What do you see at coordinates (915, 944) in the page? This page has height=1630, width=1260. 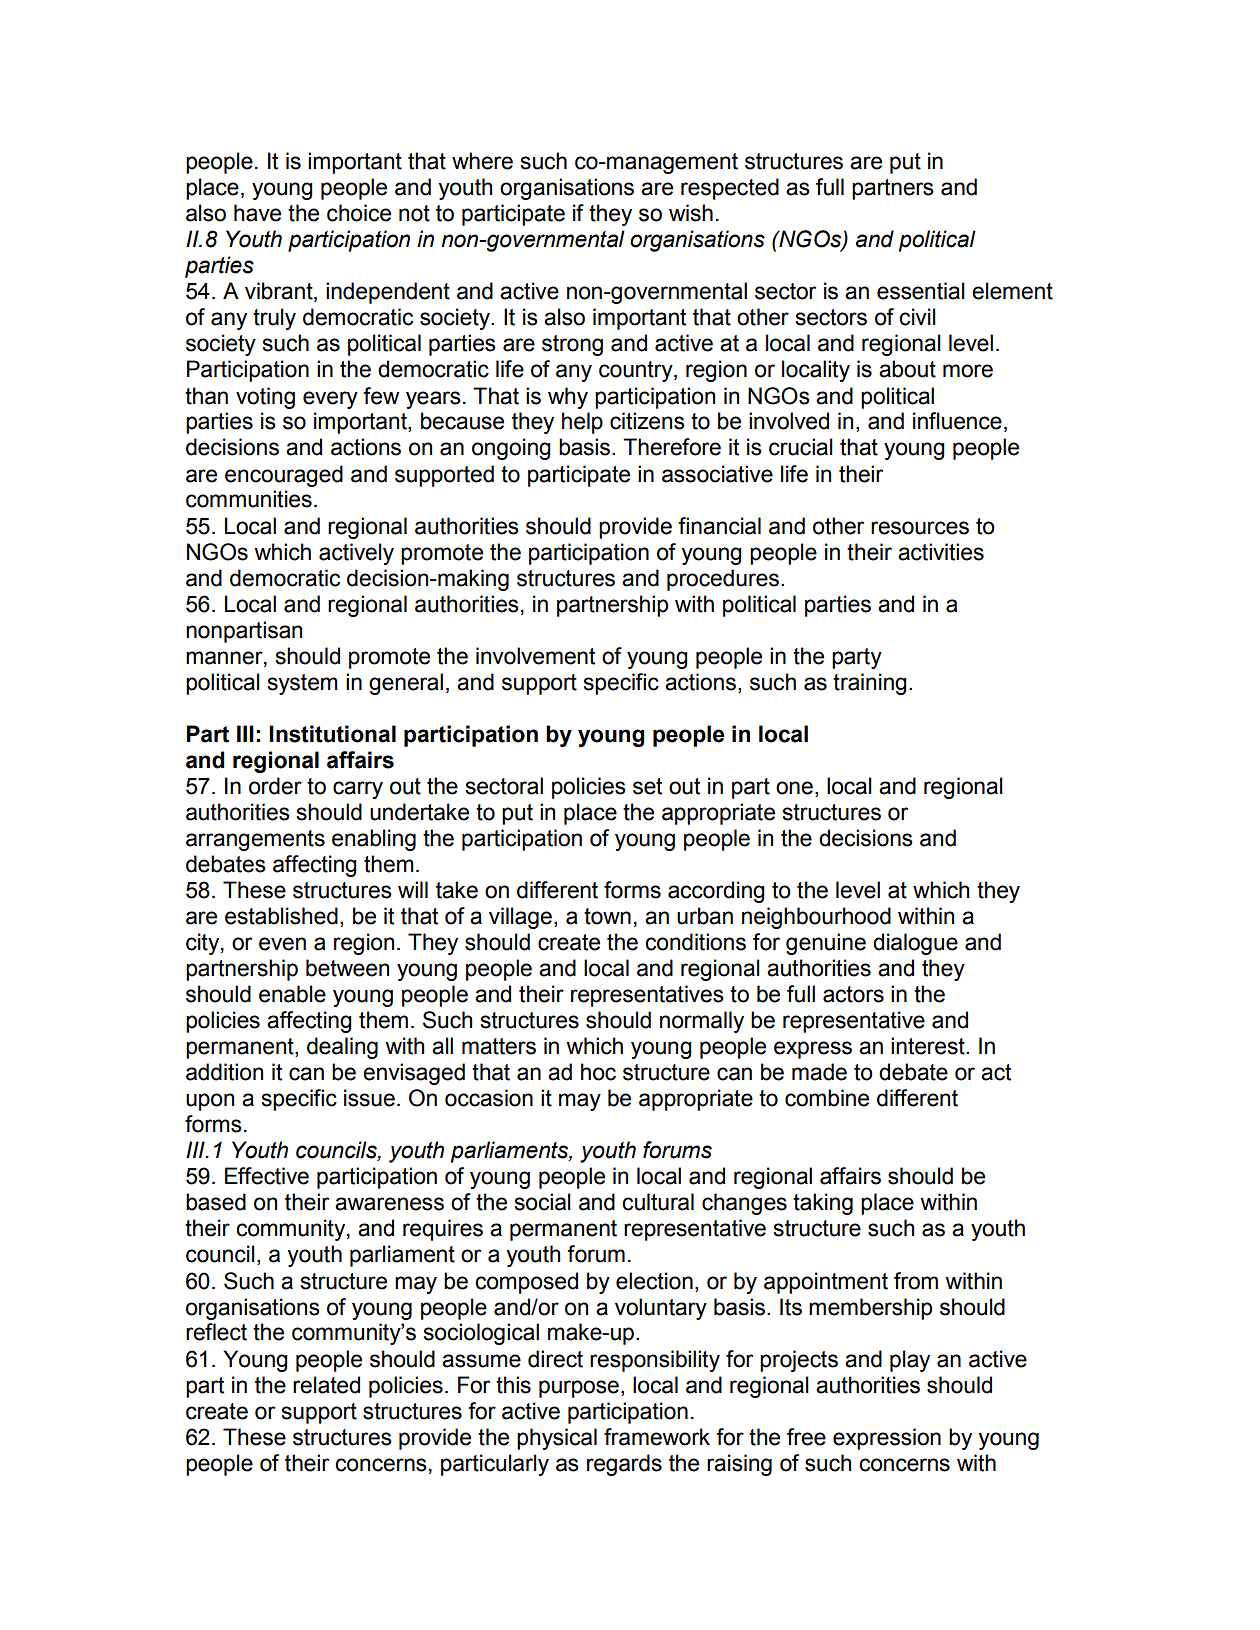 I see `dialogue` at bounding box center [915, 944].
